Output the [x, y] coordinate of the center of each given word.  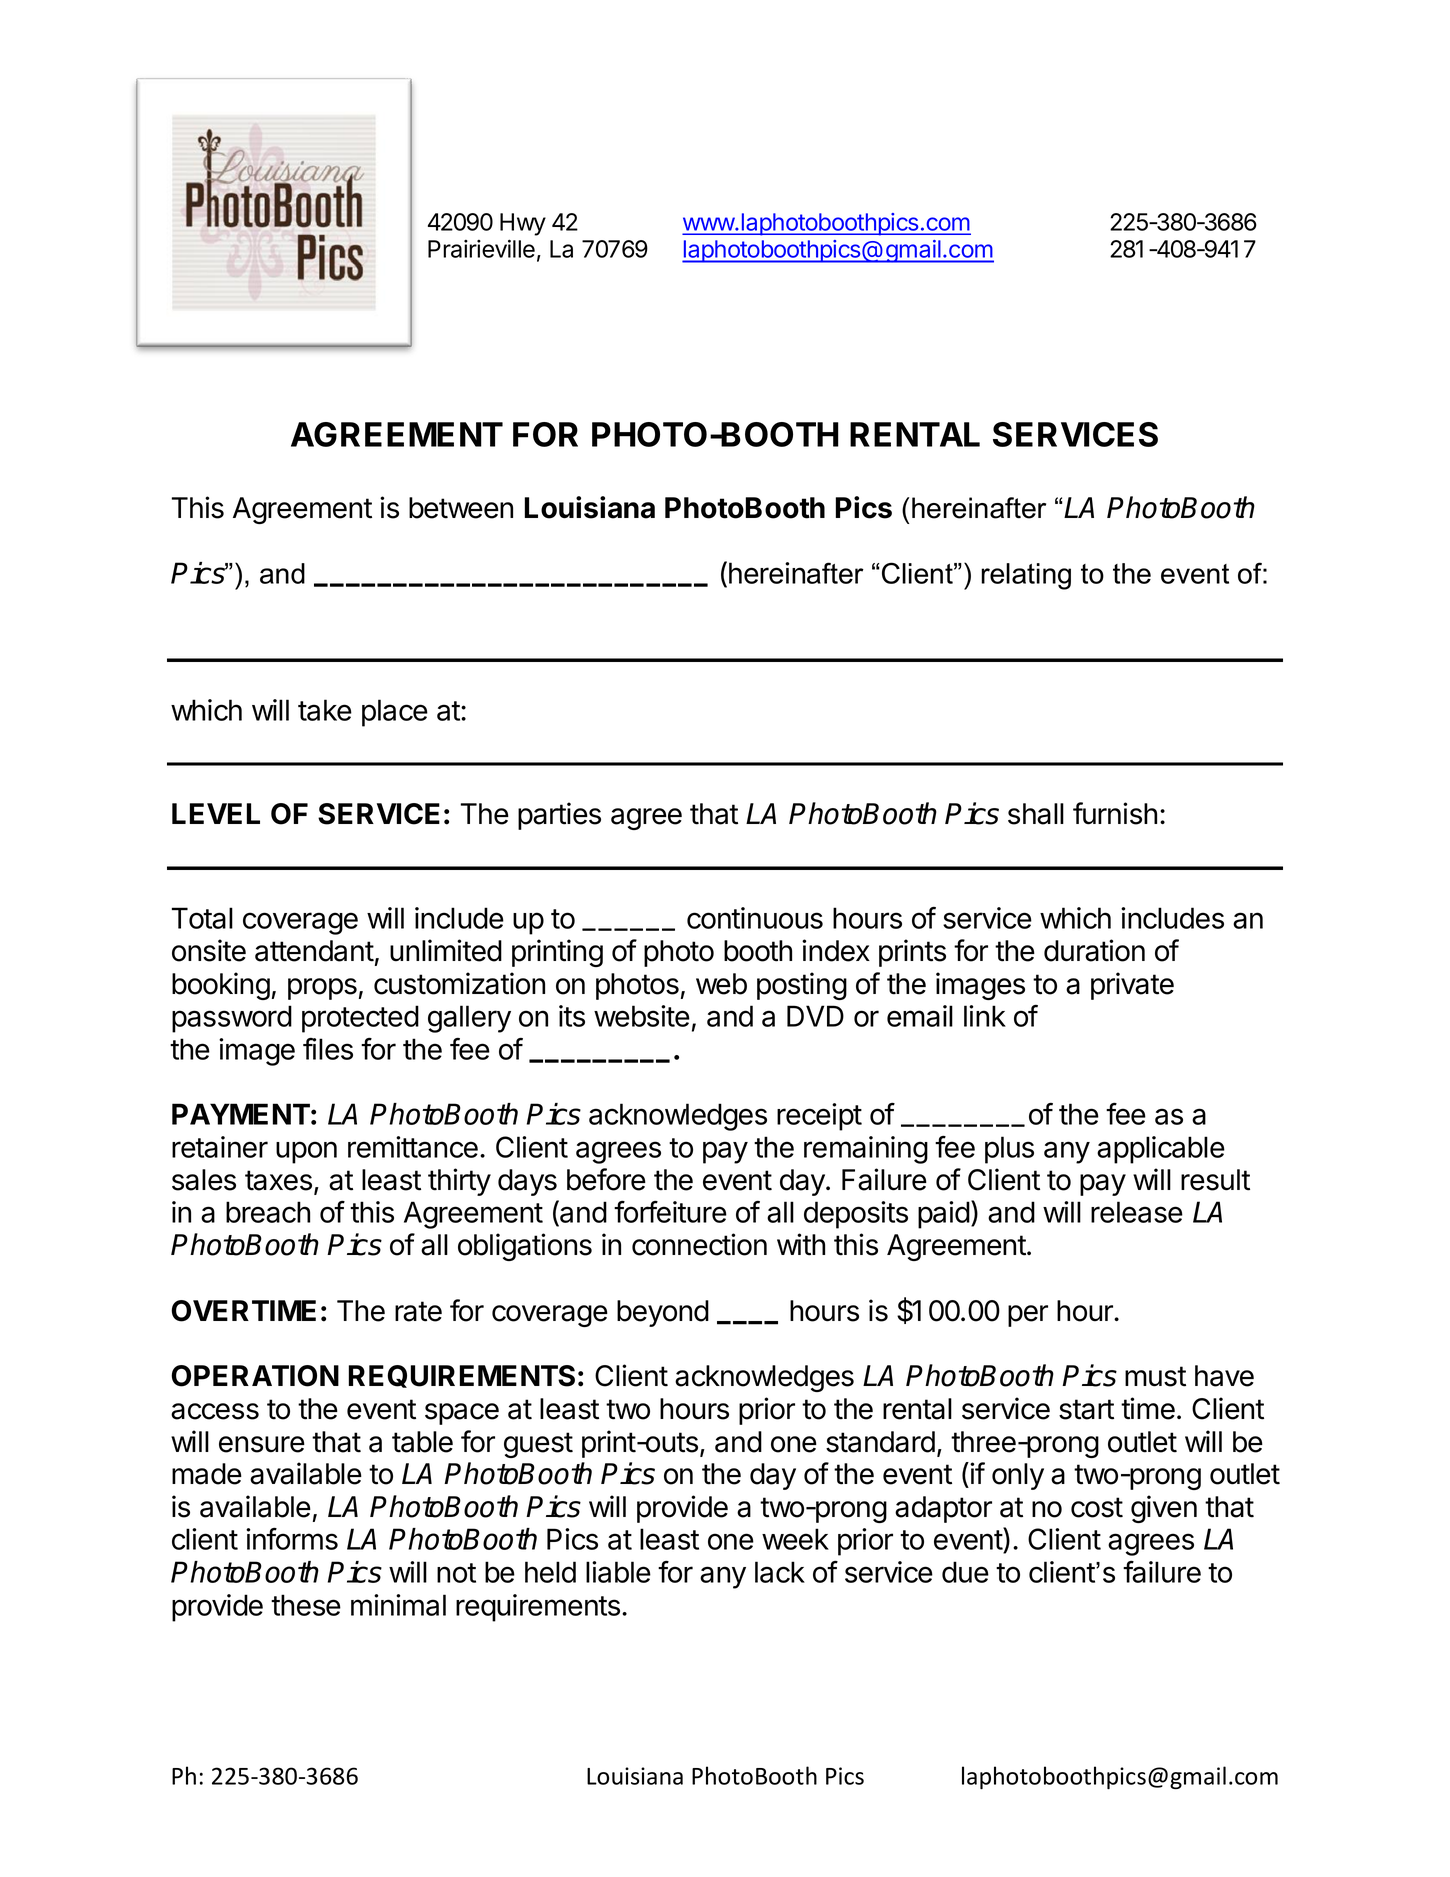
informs [292, 1539]
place [395, 713]
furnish [1115, 813]
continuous [755, 918]
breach [268, 1212]
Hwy [523, 224]
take [325, 710]
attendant [314, 951]
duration [1094, 950]
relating [1026, 576]
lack [780, 1572]
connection [699, 1244]
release [1137, 1212]
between [461, 508]
